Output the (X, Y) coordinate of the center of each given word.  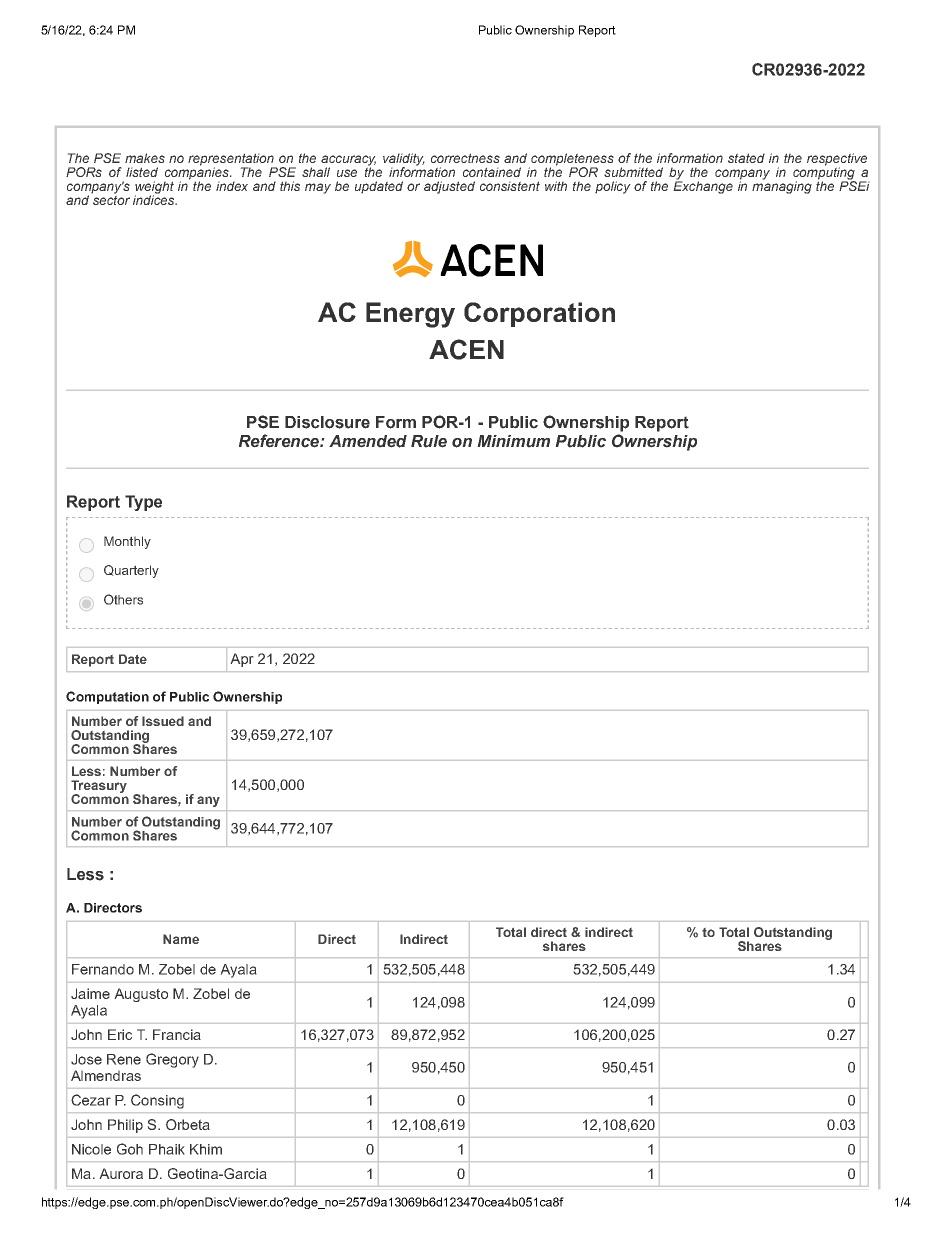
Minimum (513, 441)
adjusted (449, 187)
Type (143, 503)
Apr (242, 660)
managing (782, 186)
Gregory (172, 1060)
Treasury (99, 787)
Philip (125, 1126)
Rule (429, 441)
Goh (130, 1149)
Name (181, 939)
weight (154, 188)
